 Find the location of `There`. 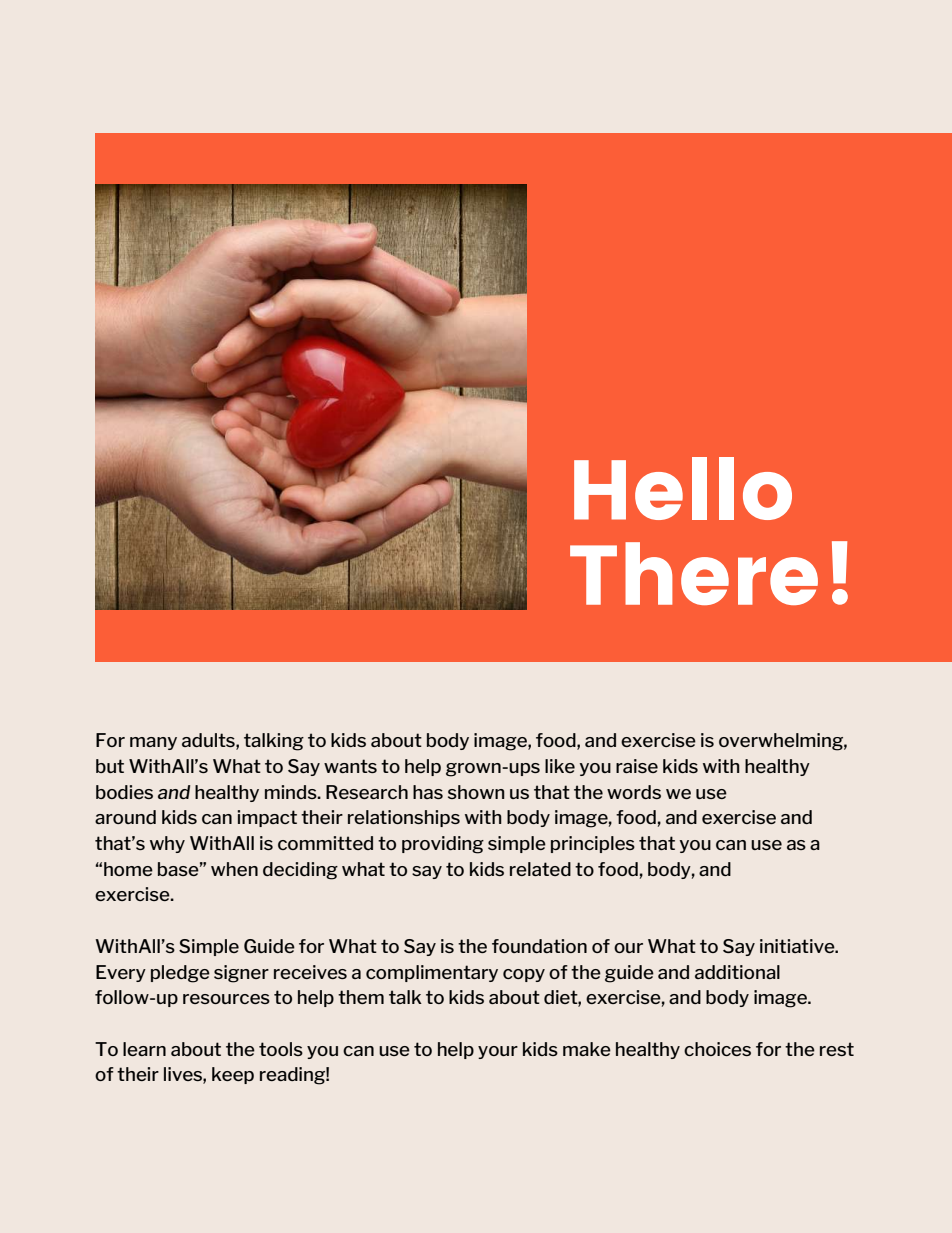

There is located at coordinates (694, 573).
